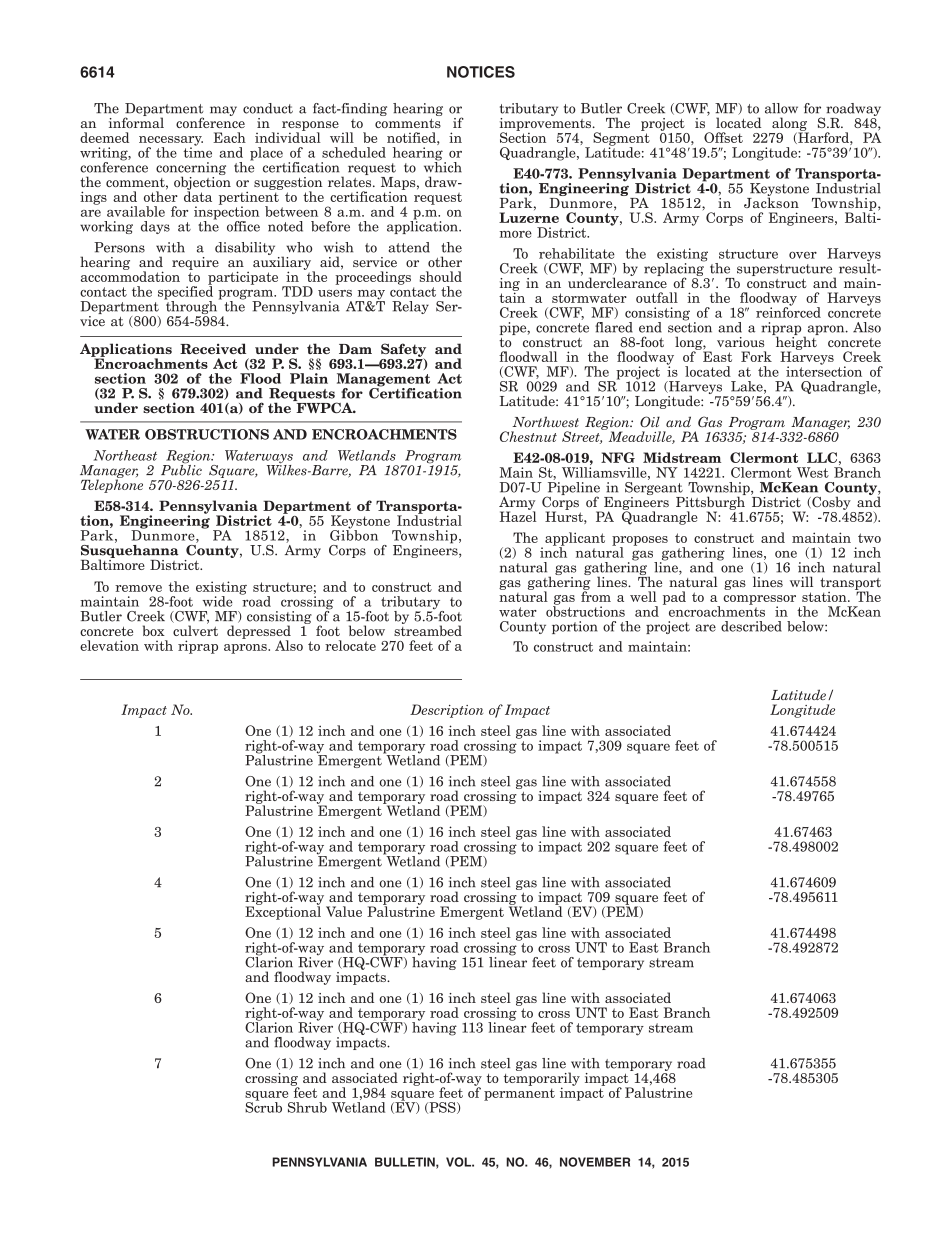 The width and height of the screenshot is (952, 1233). What do you see at coordinates (344, 911) in the screenshot?
I see `Value` at bounding box center [344, 911].
